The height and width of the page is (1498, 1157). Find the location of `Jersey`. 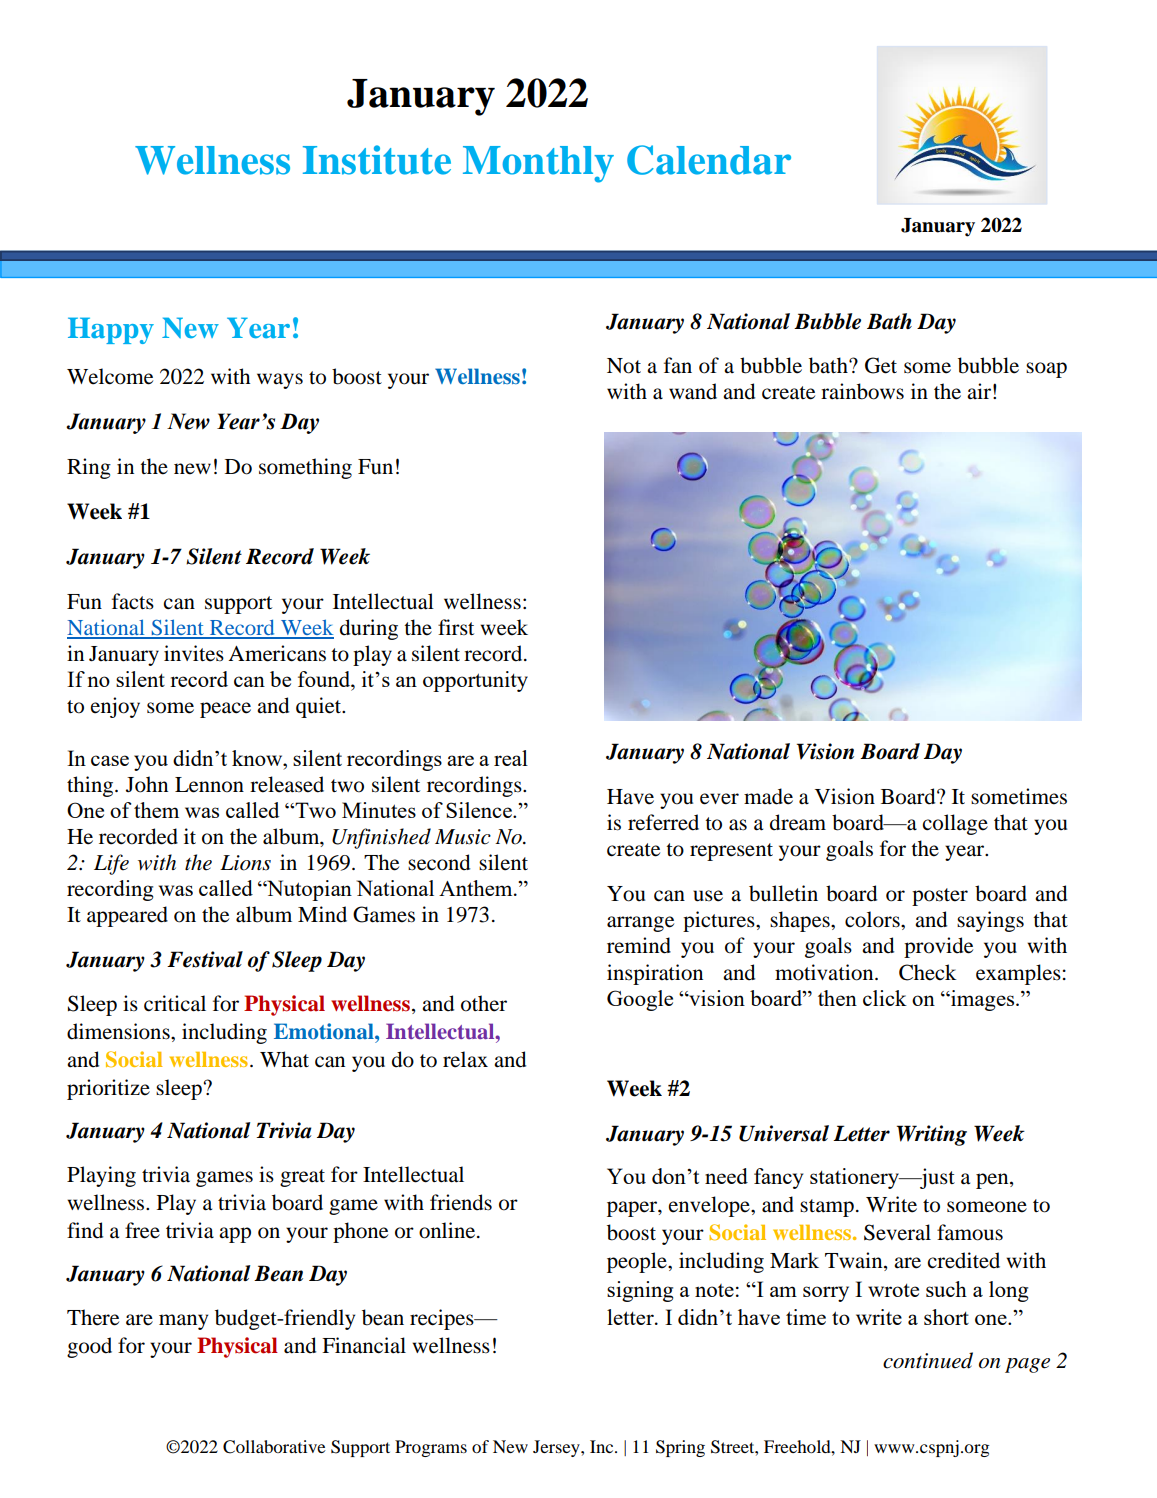

Jersey is located at coordinates (557, 1448).
